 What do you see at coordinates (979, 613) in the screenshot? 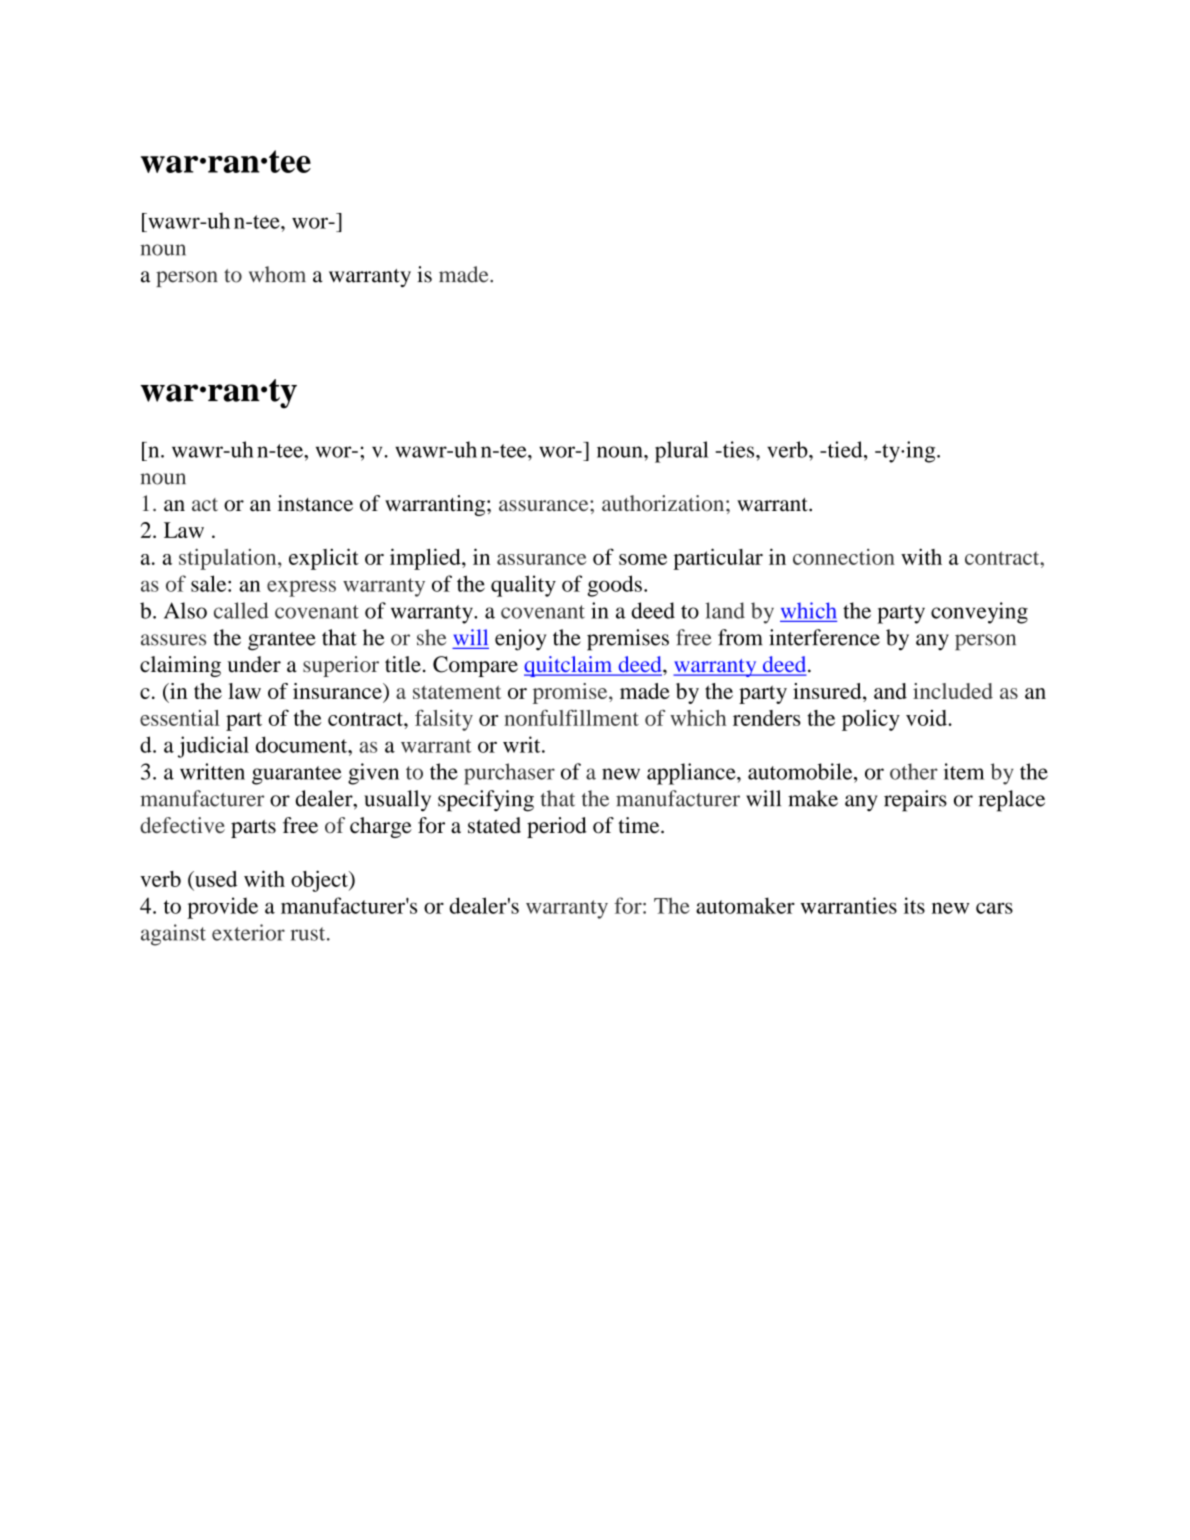
I see `conveying` at bounding box center [979, 613].
